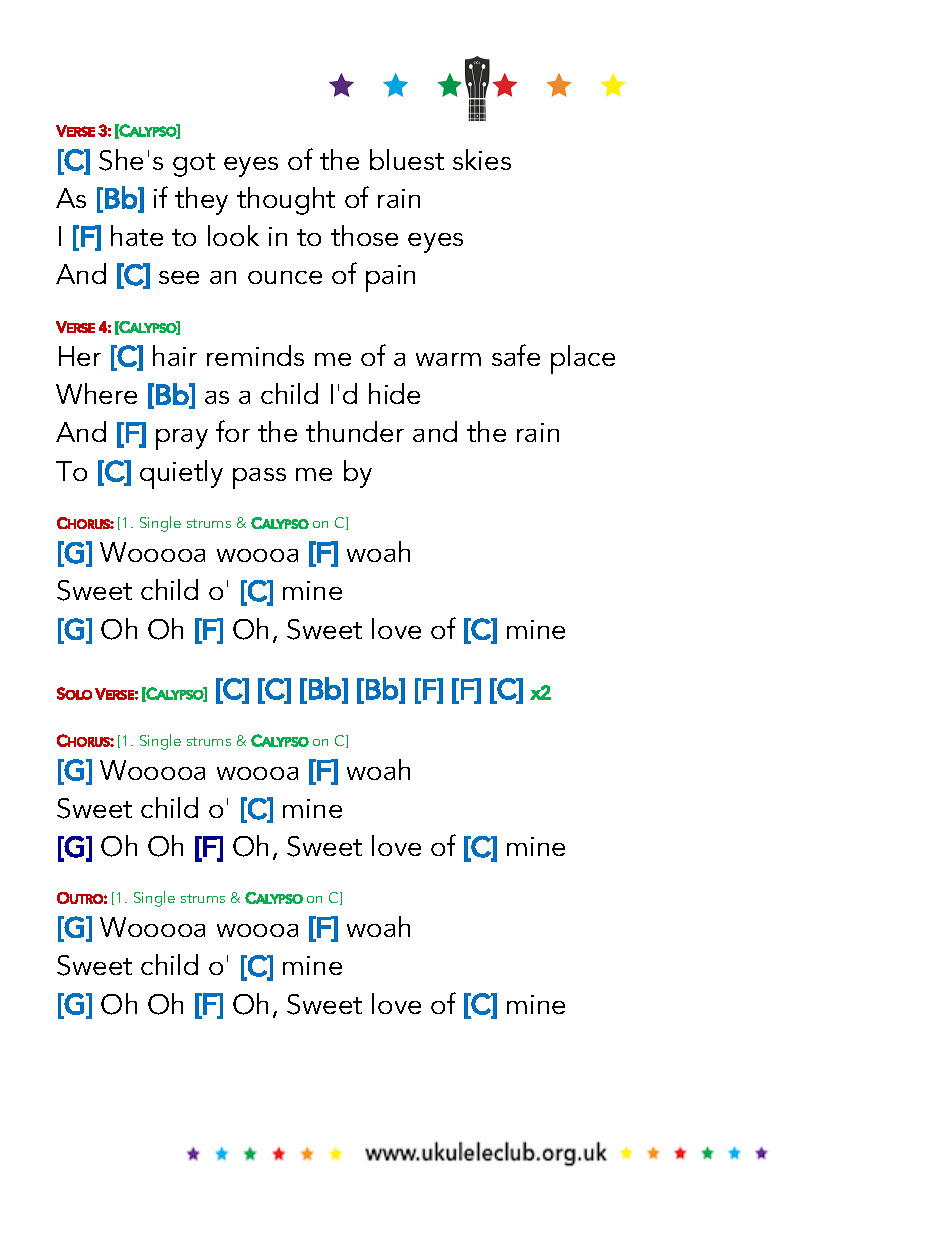 The image size is (952, 1233). What do you see at coordinates (175, 355) in the screenshot?
I see `hair` at bounding box center [175, 355].
